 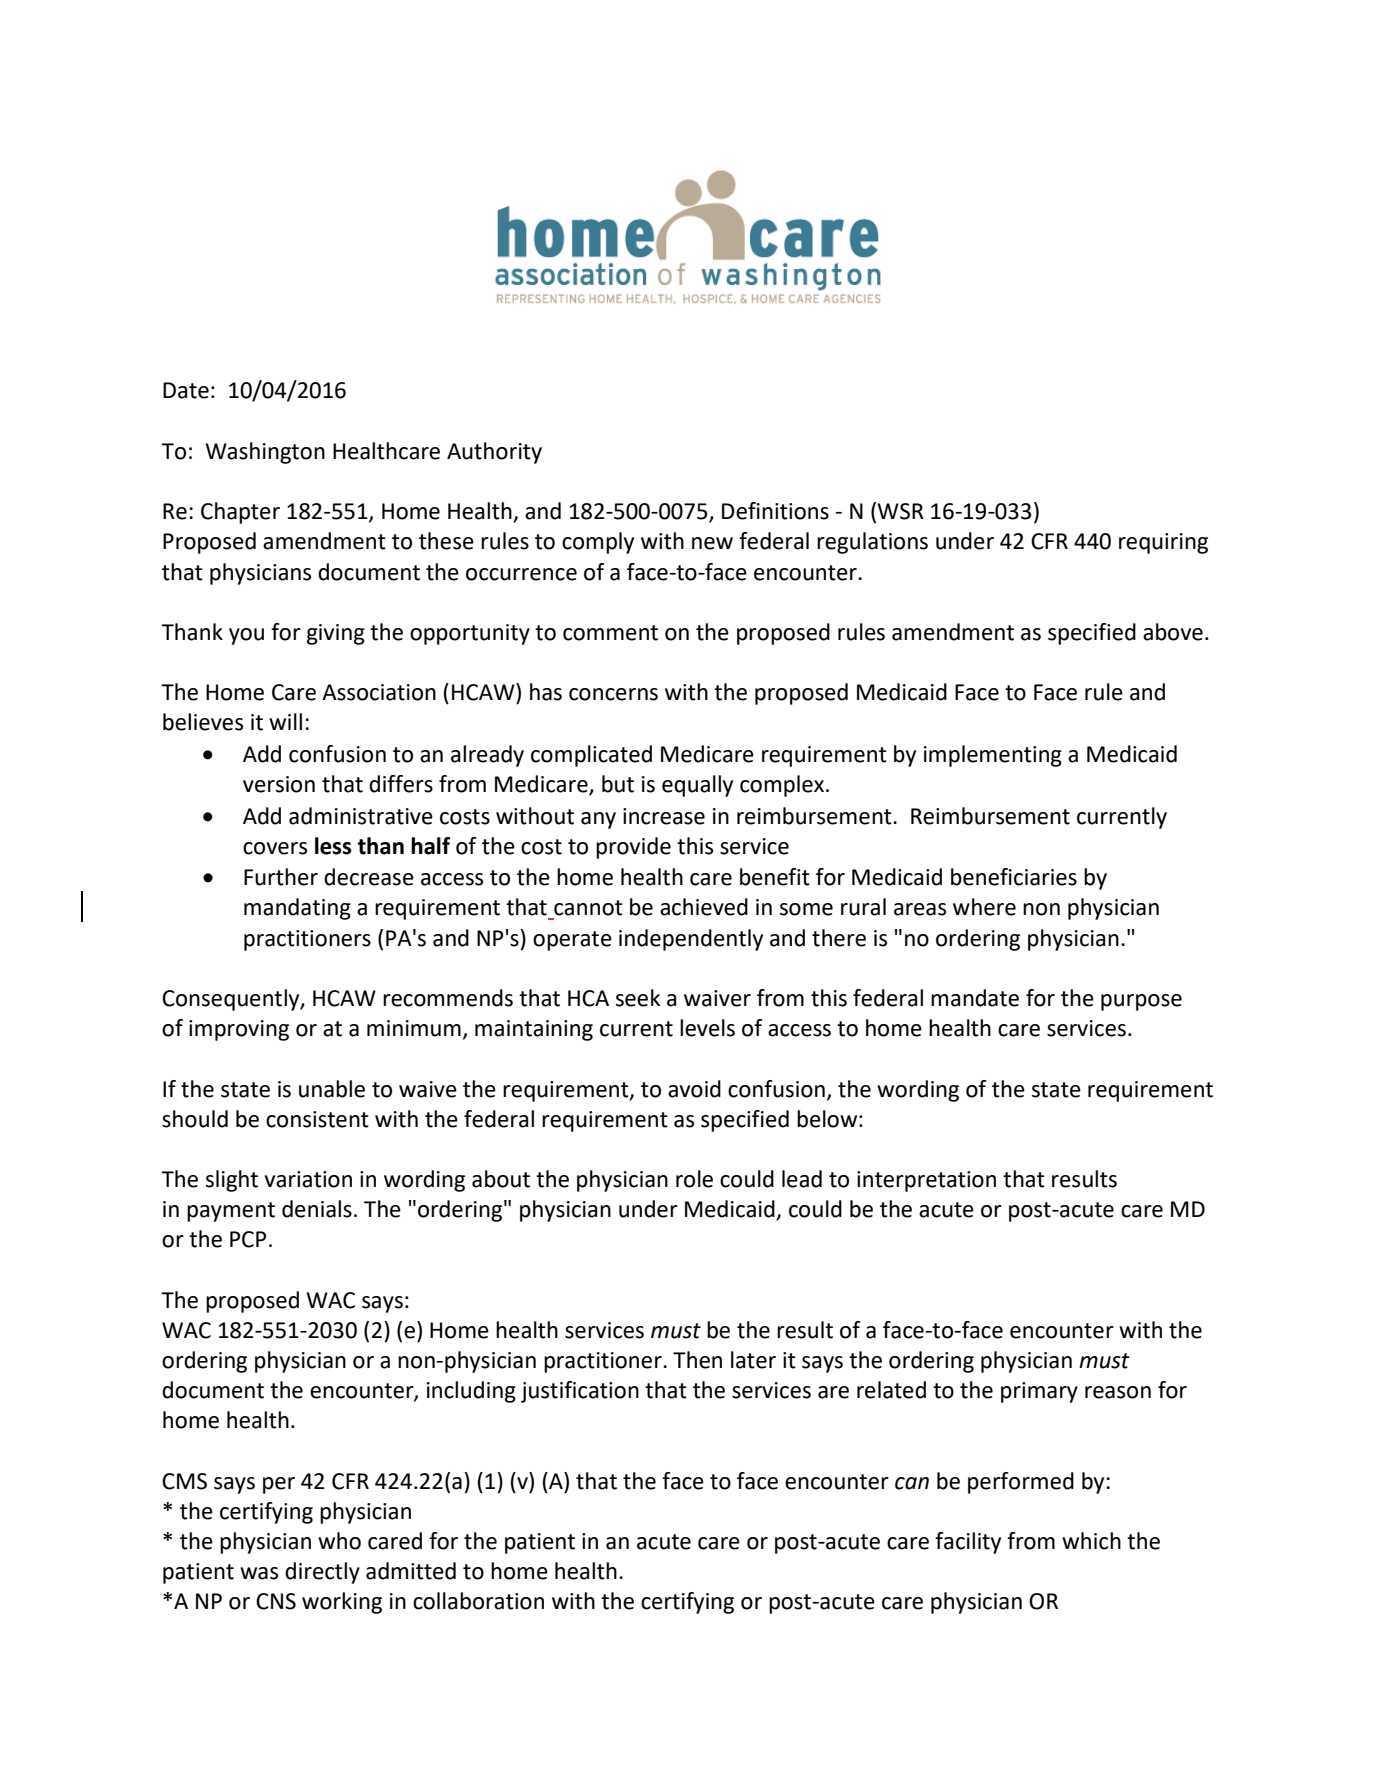 I want to click on levels, so click(x=707, y=1028).
